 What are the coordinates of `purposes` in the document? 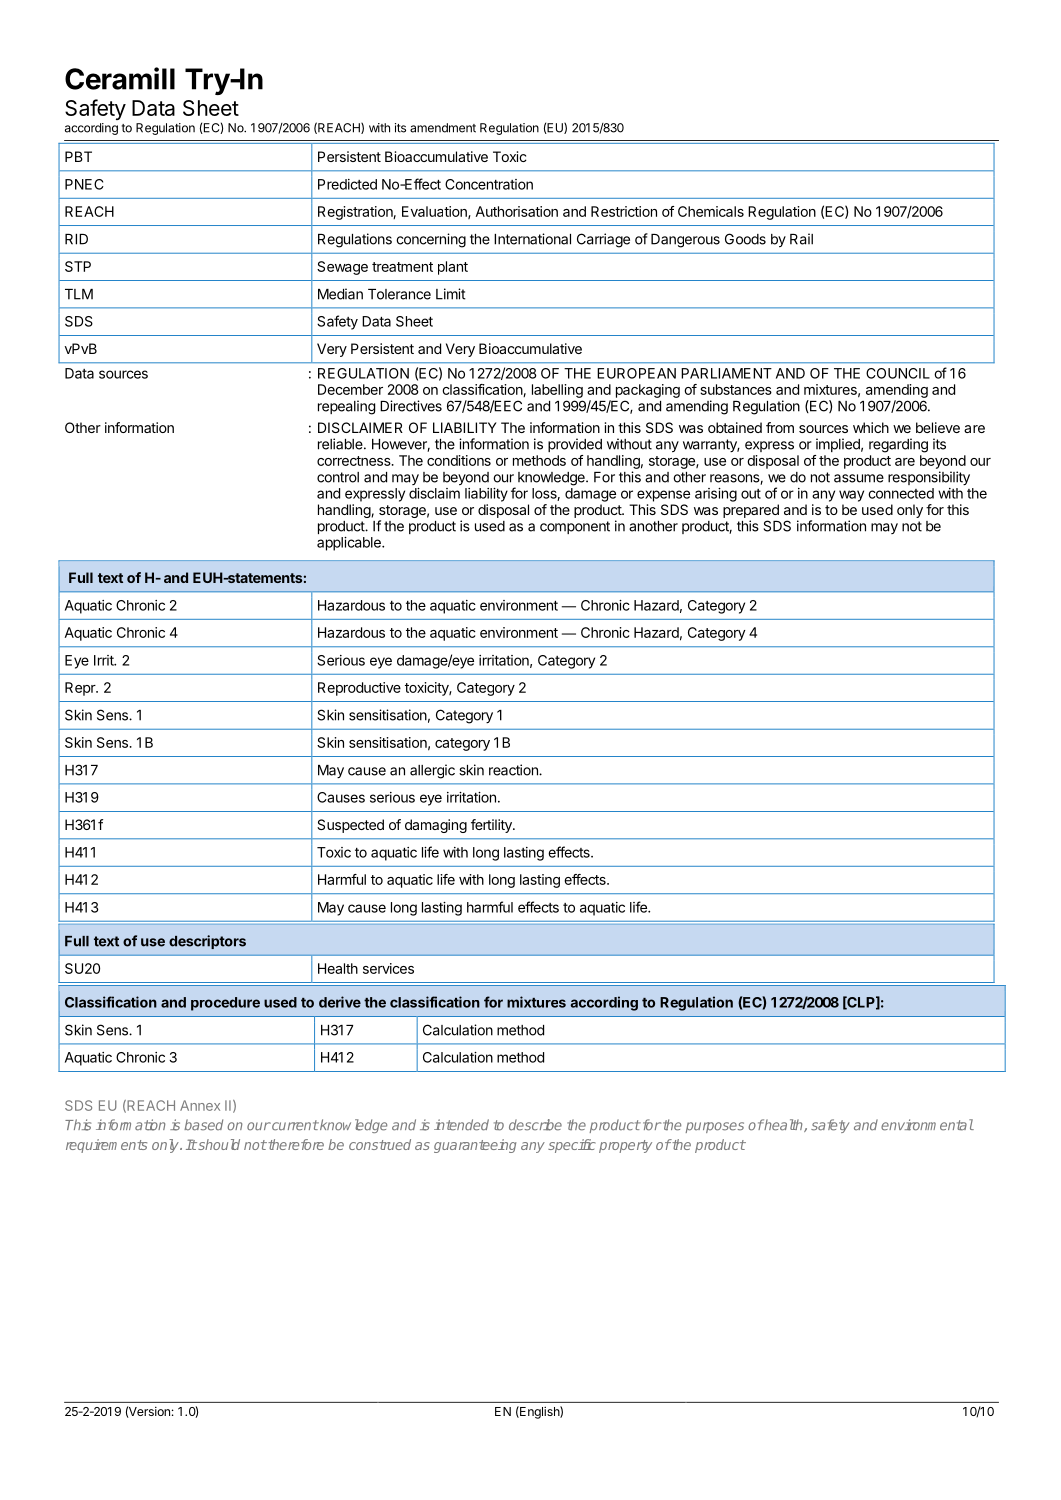 It's located at (715, 1127).
